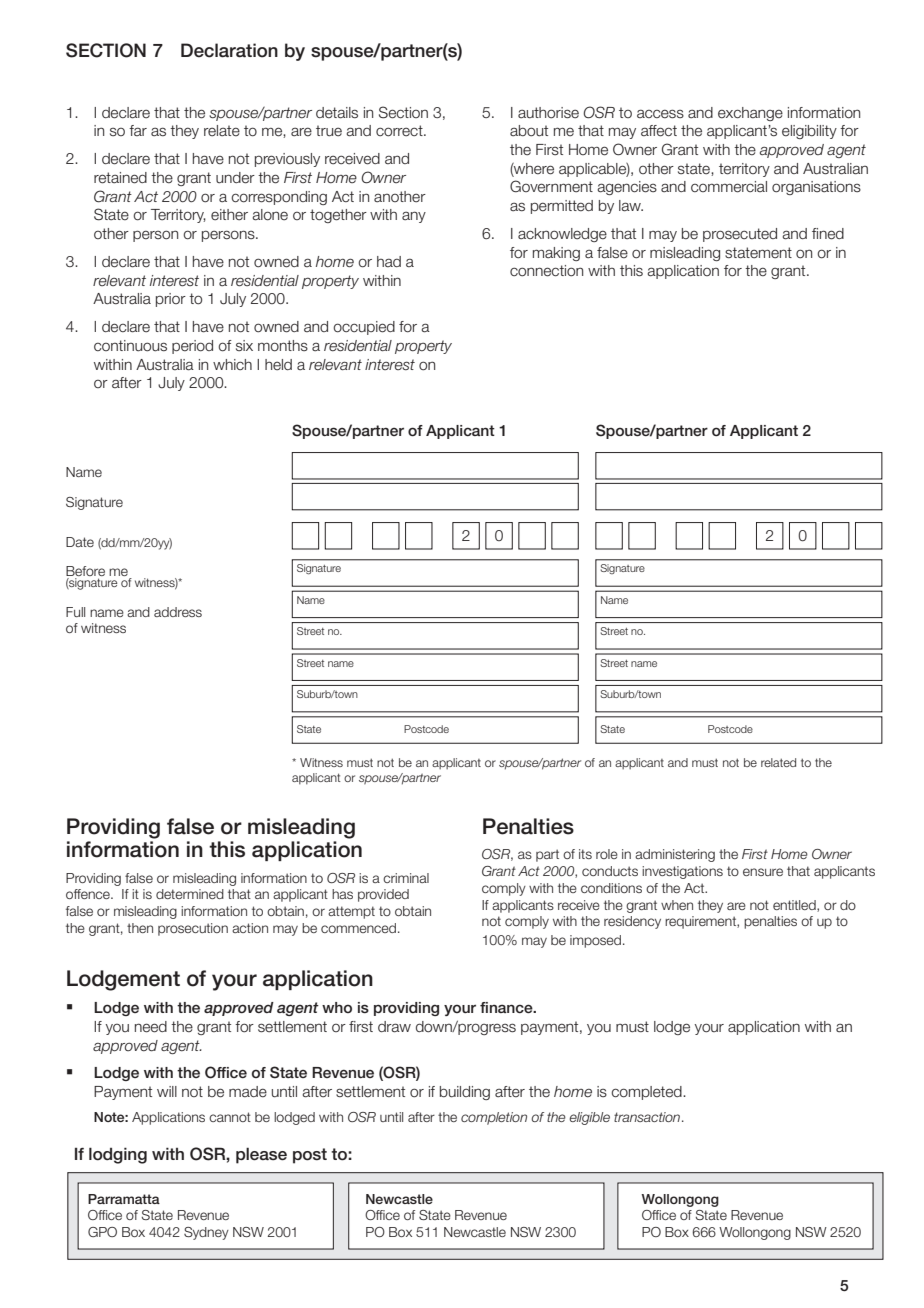 The width and height of the screenshot is (924, 1308). Describe the element at coordinates (795, 906) in the screenshot. I see `entitled` at that location.
